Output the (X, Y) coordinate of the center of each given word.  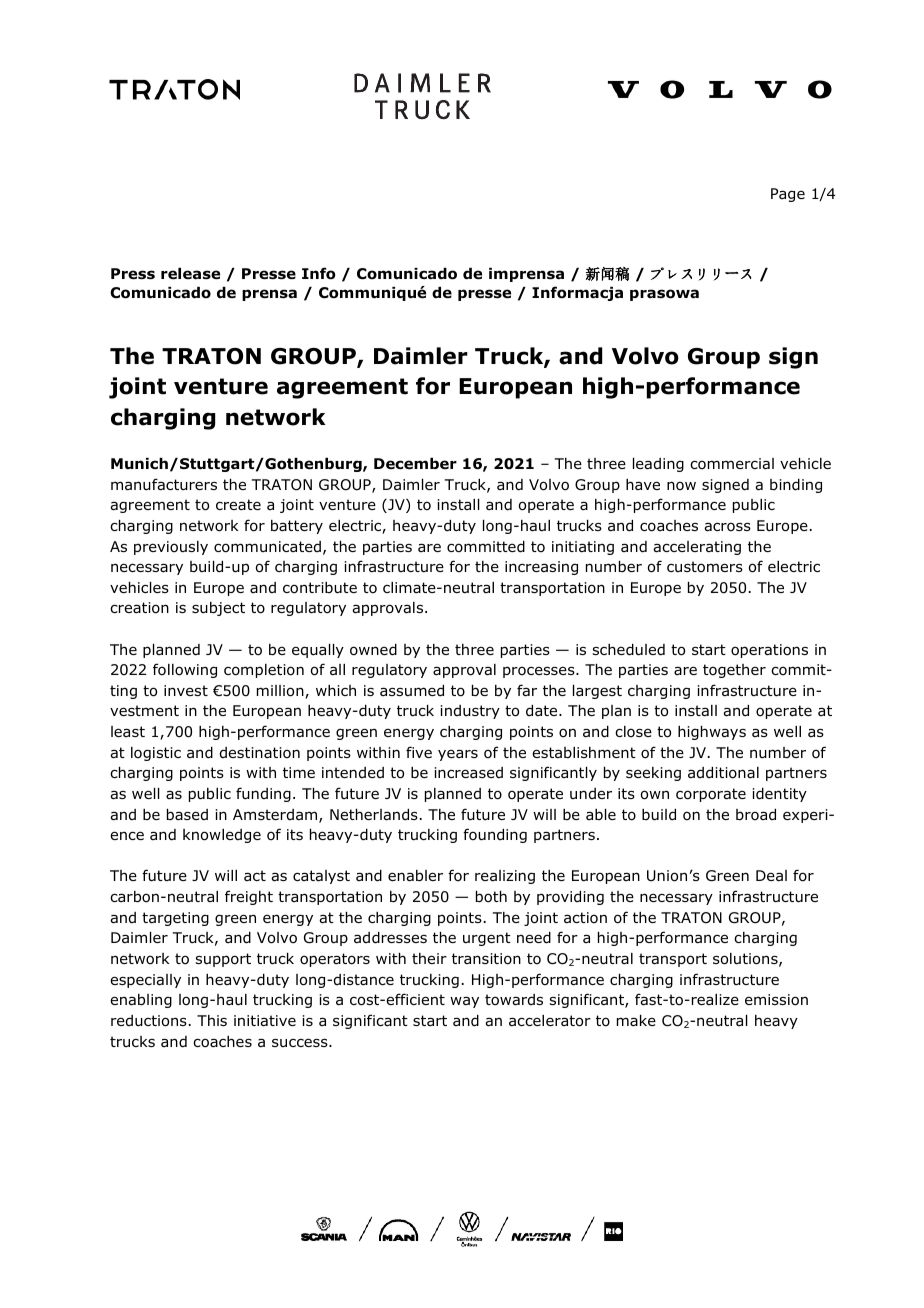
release (190, 274)
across (727, 527)
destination (260, 752)
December (415, 464)
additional (723, 773)
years (458, 755)
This (212, 1020)
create (238, 504)
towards (514, 1000)
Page (788, 195)
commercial (732, 464)
